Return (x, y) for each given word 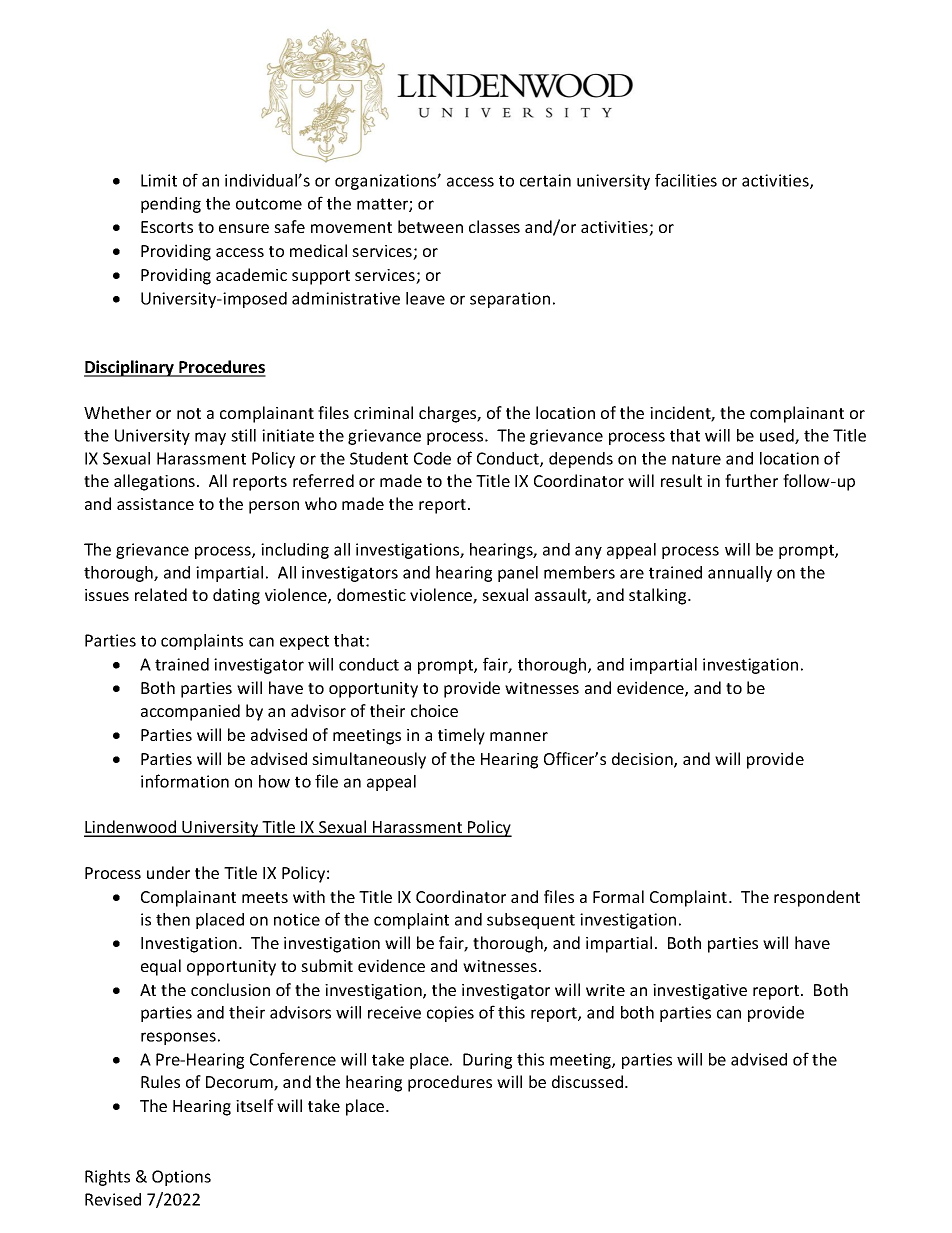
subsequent (531, 921)
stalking (659, 596)
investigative (700, 992)
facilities (686, 180)
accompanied (190, 712)
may (210, 438)
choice (434, 710)
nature (696, 459)
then (173, 919)
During (487, 1061)
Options (181, 1178)
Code (432, 458)
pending (171, 205)
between (430, 226)
